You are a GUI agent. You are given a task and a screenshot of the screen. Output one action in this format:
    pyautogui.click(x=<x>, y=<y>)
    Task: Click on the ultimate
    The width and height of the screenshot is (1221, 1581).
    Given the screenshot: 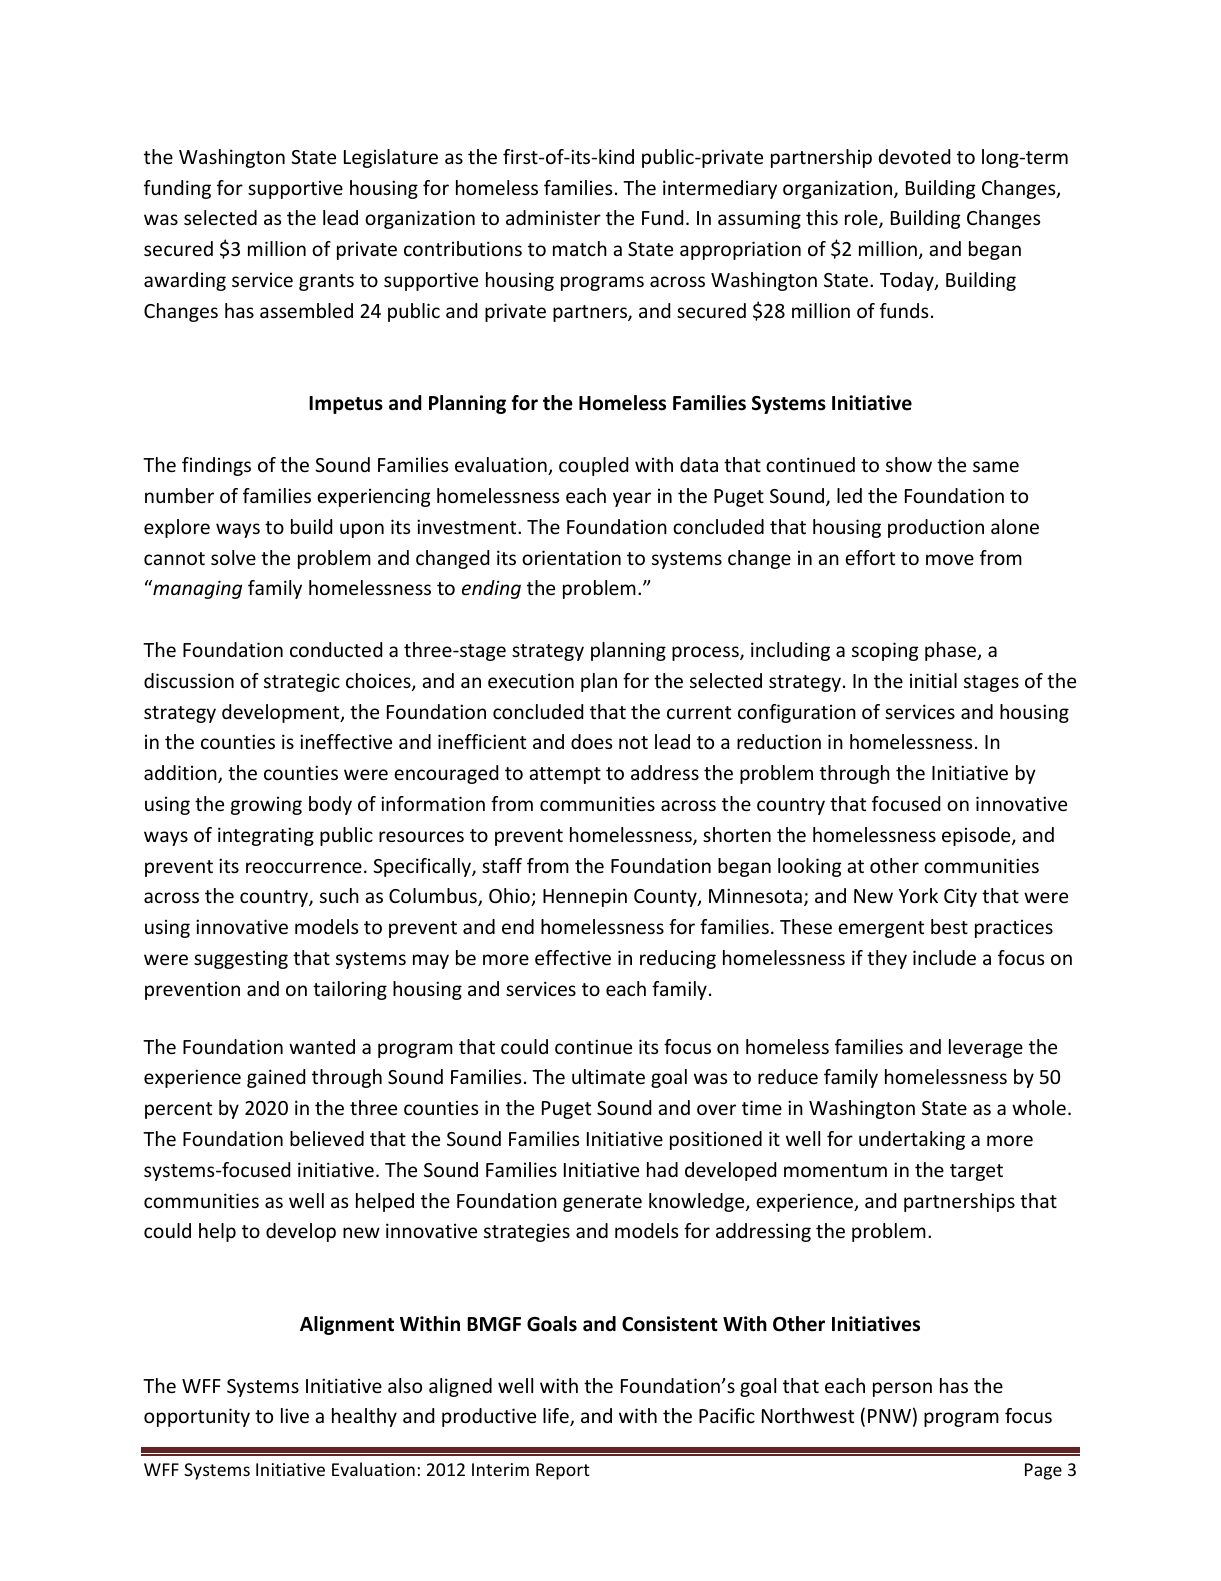 What is the action you would take?
    pyautogui.click(x=608, y=1076)
